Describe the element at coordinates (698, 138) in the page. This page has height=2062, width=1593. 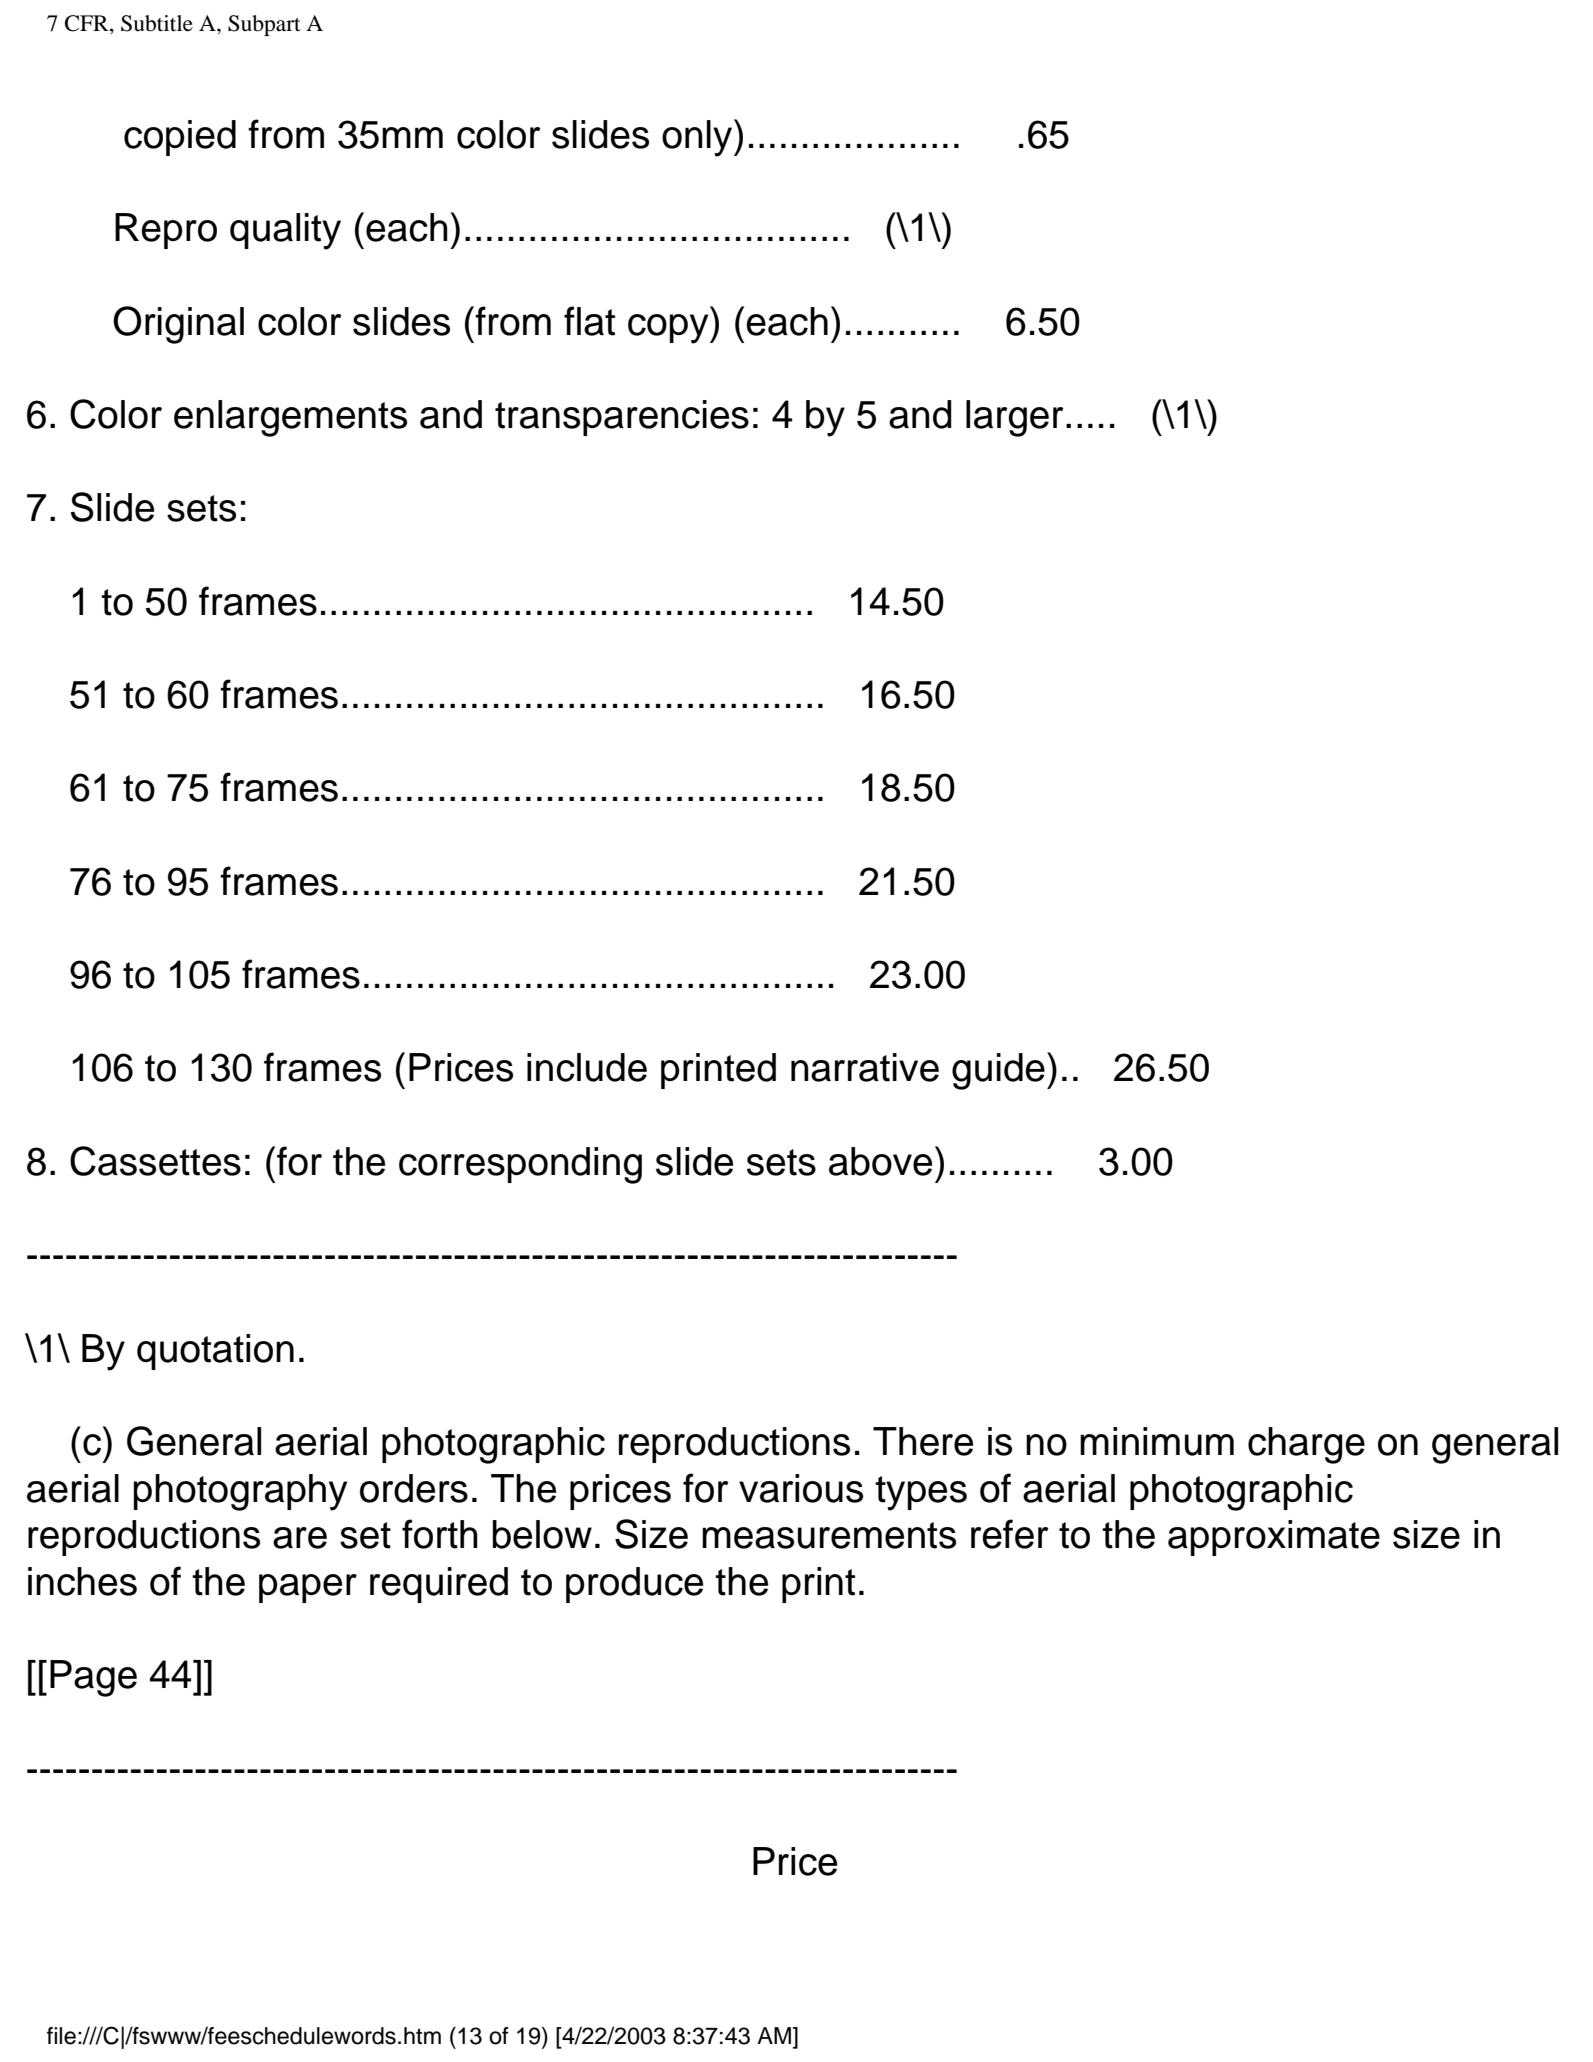
I see `only` at that location.
